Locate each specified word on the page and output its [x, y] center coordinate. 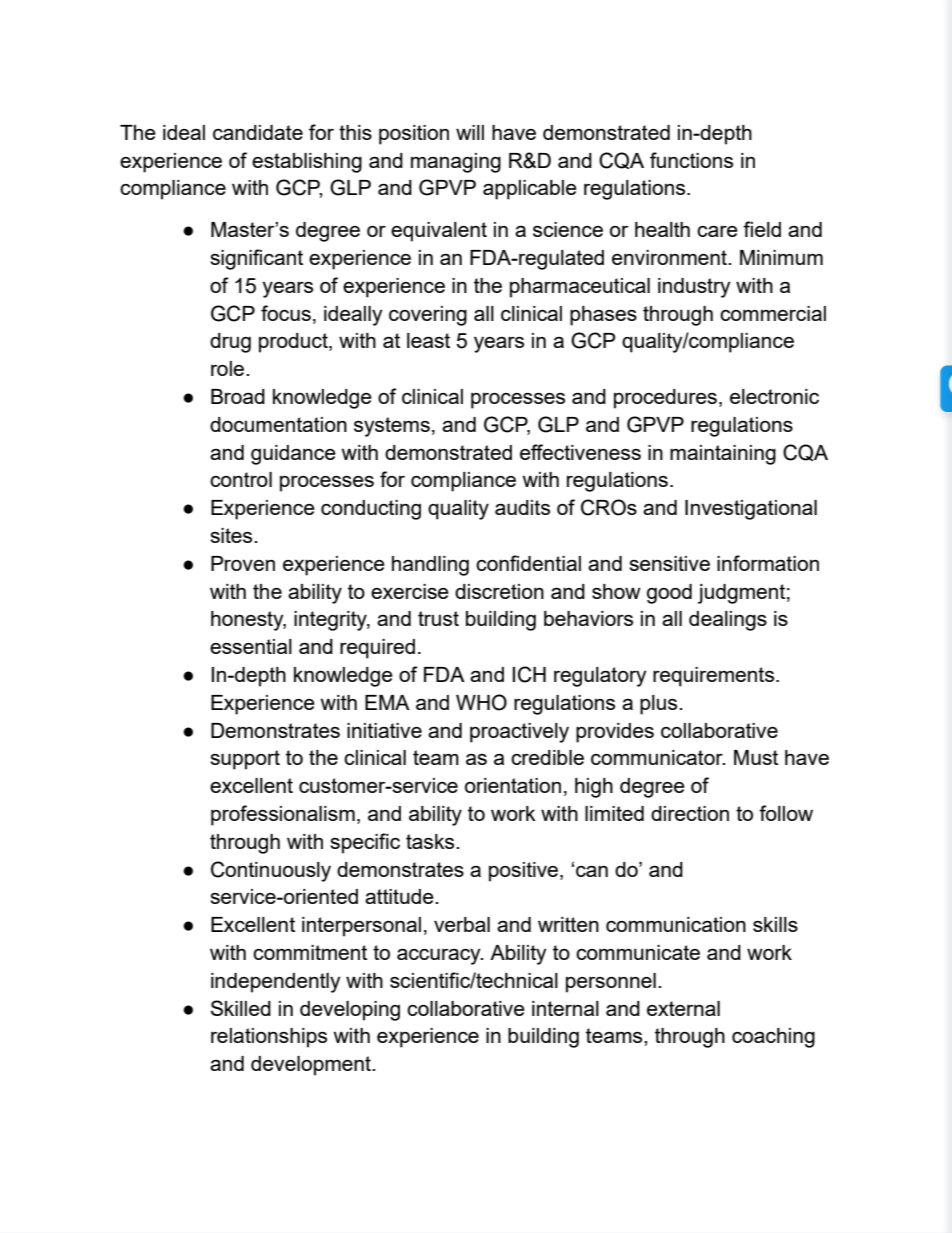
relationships [269, 1038]
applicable [530, 190]
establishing [307, 163]
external [683, 1008]
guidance [293, 455]
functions [691, 160]
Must [756, 757]
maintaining [723, 455]
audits [522, 507]
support [245, 760]
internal [565, 1008]
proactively [519, 733]
